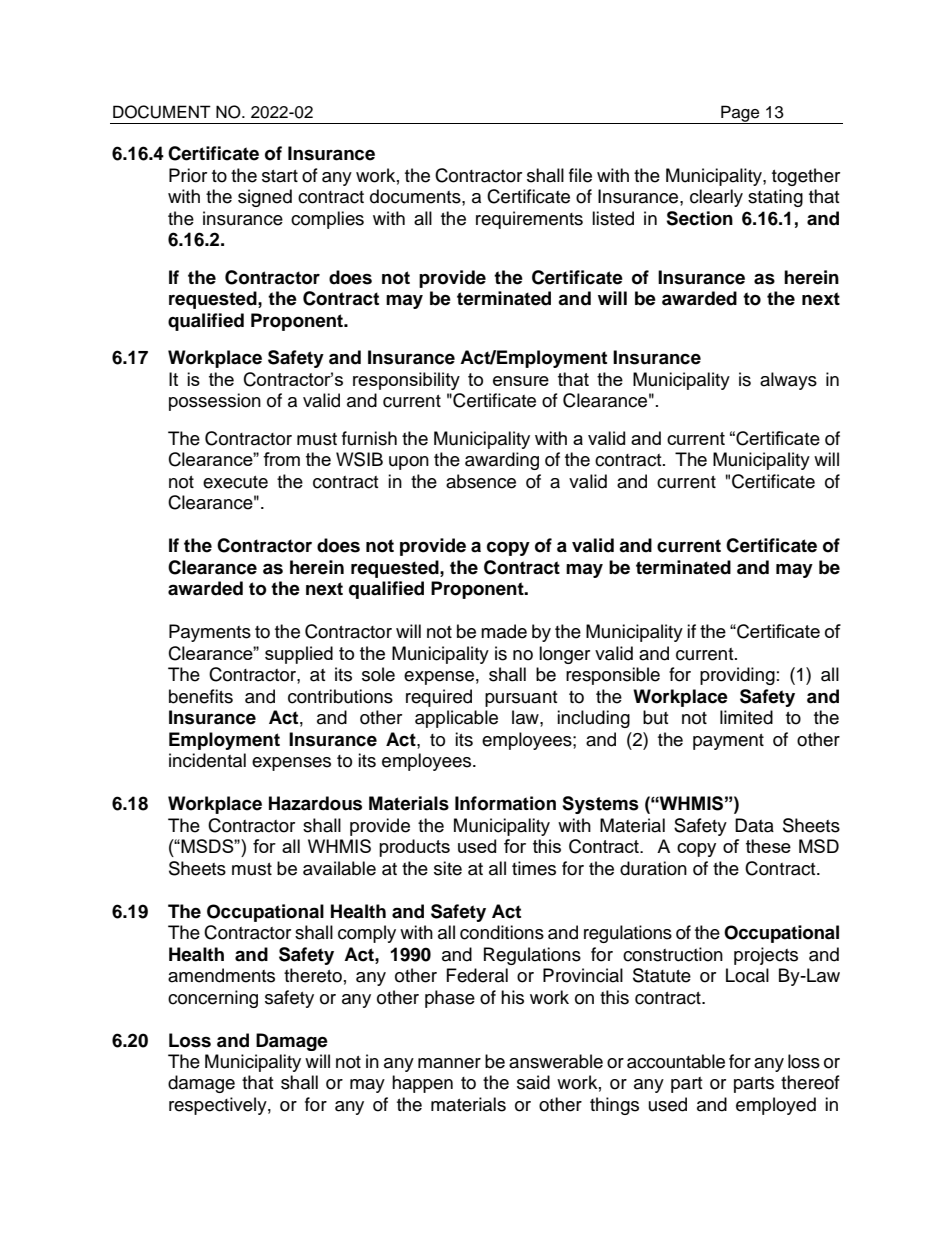 Image resolution: width=952 pixels, height=1233 pixels. I want to click on from, so click(281, 459).
